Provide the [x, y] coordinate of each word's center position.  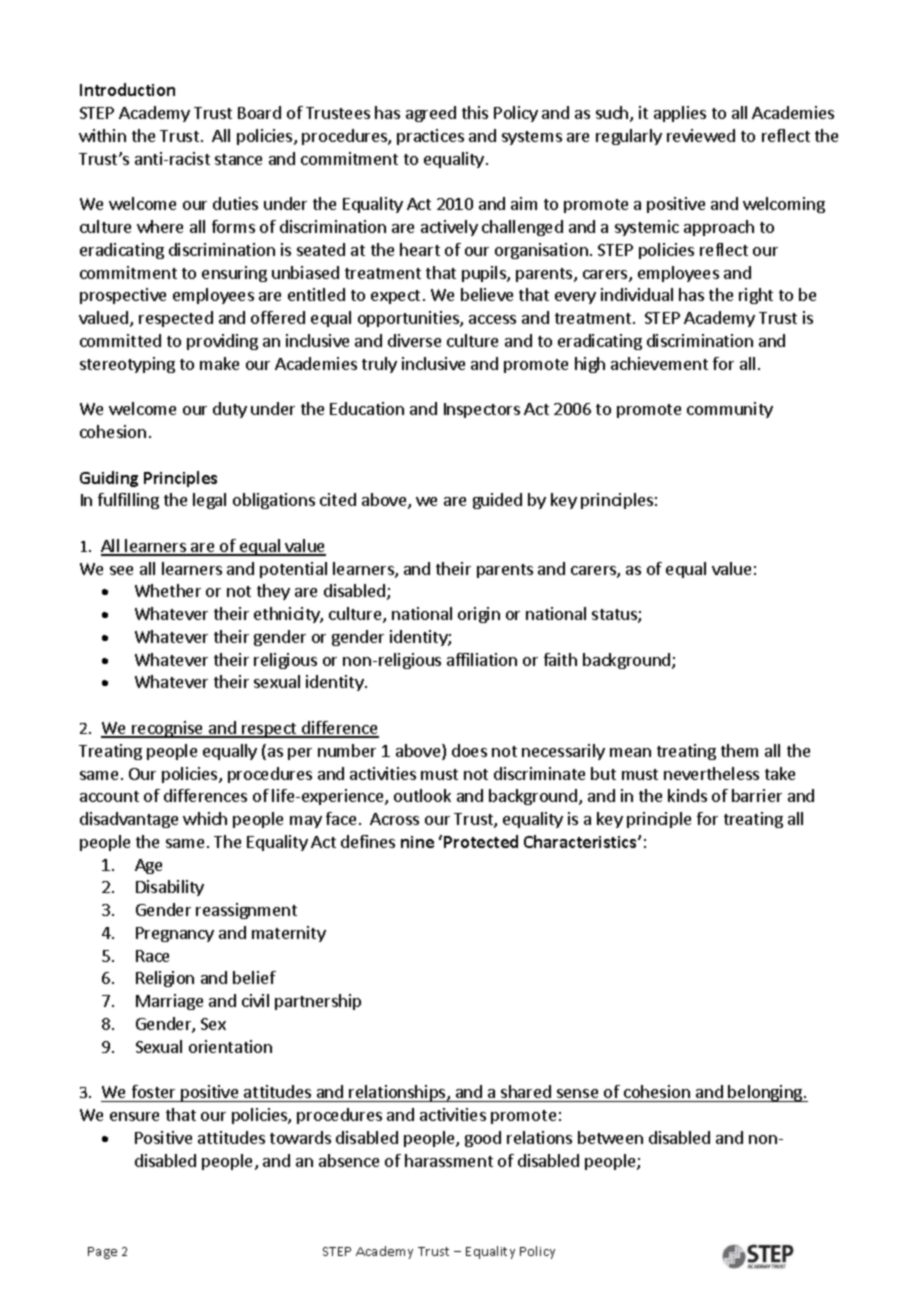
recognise [168, 729]
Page [102, 1253]
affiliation [482, 659]
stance [238, 159]
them [739, 750]
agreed [431, 114]
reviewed [701, 135]
